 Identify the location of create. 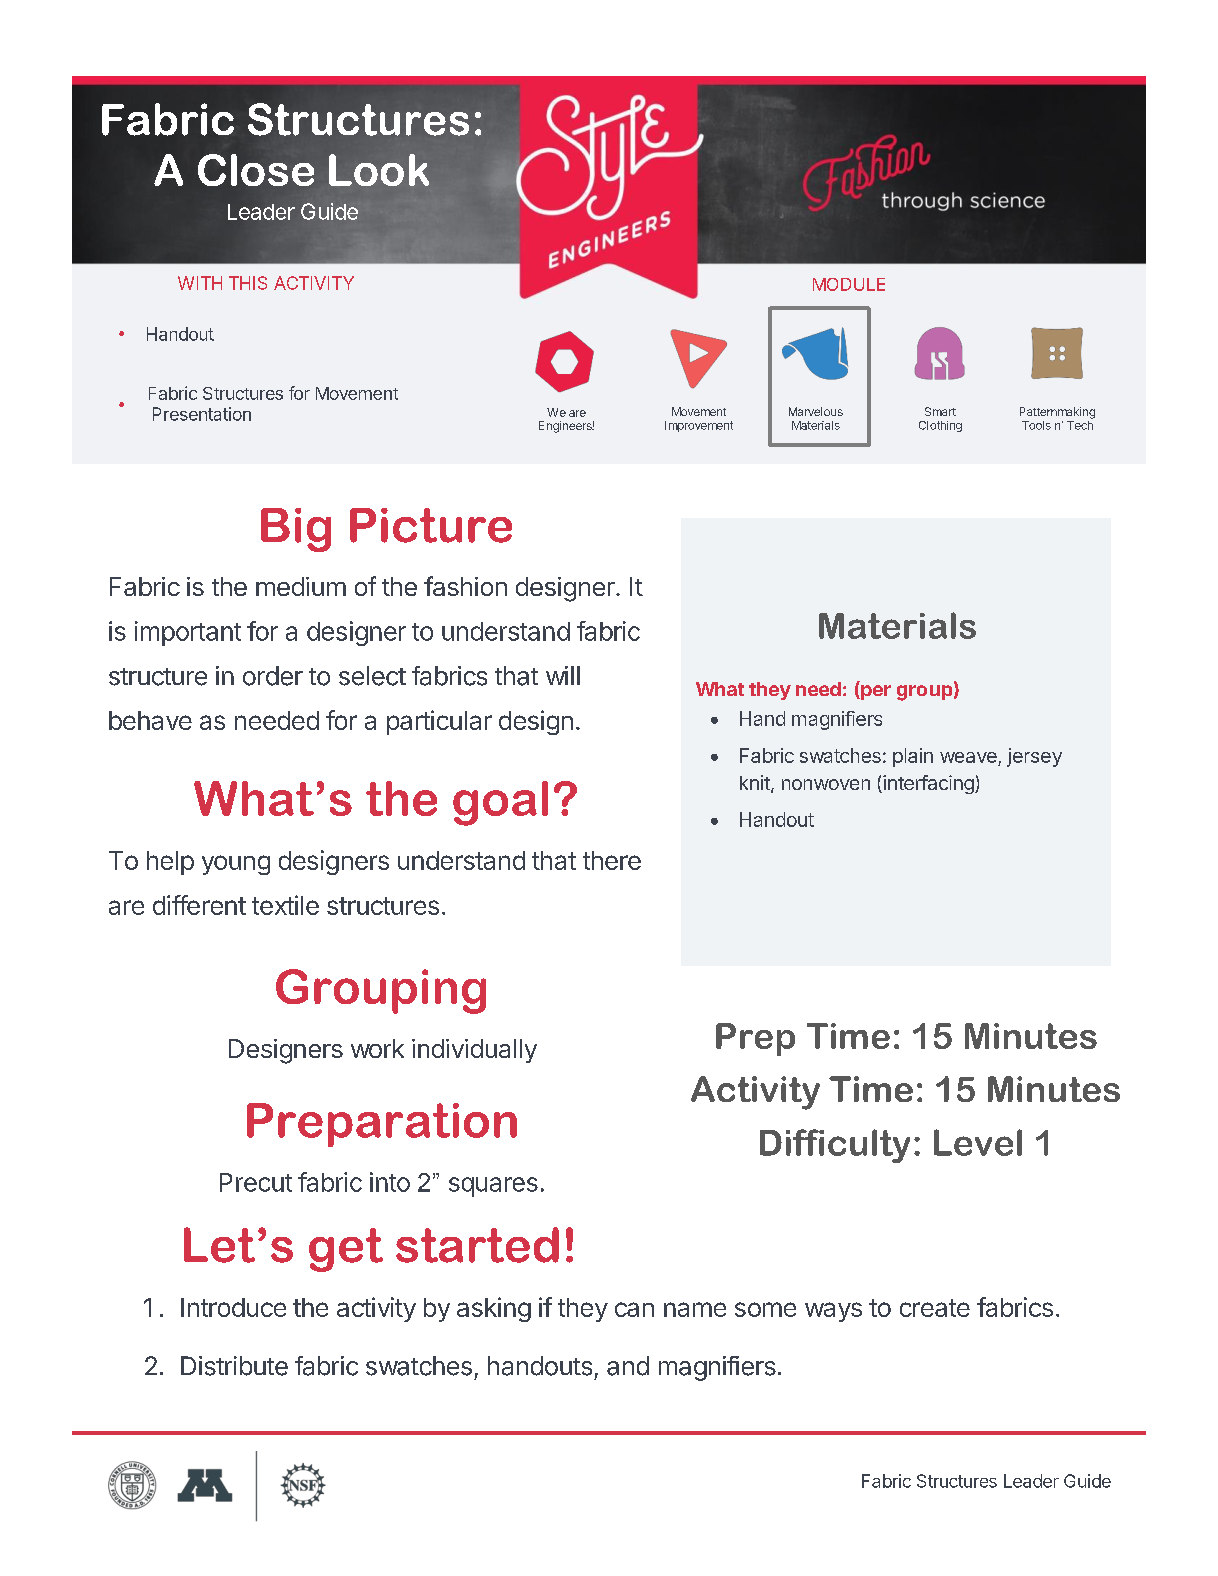
(935, 1308).
